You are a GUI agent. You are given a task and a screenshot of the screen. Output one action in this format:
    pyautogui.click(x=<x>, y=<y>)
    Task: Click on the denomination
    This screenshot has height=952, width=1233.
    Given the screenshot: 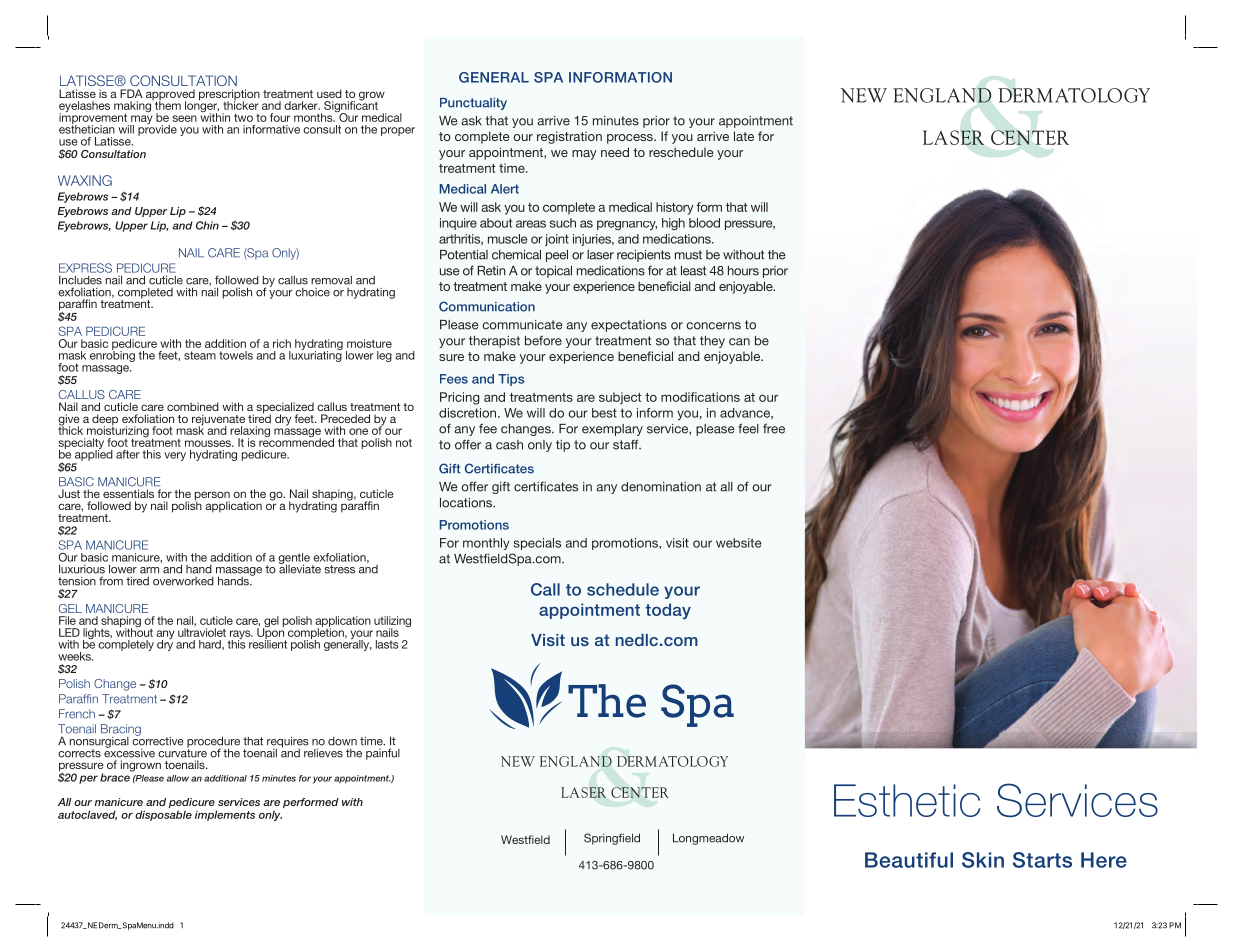 What is the action you would take?
    pyautogui.click(x=661, y=487)
